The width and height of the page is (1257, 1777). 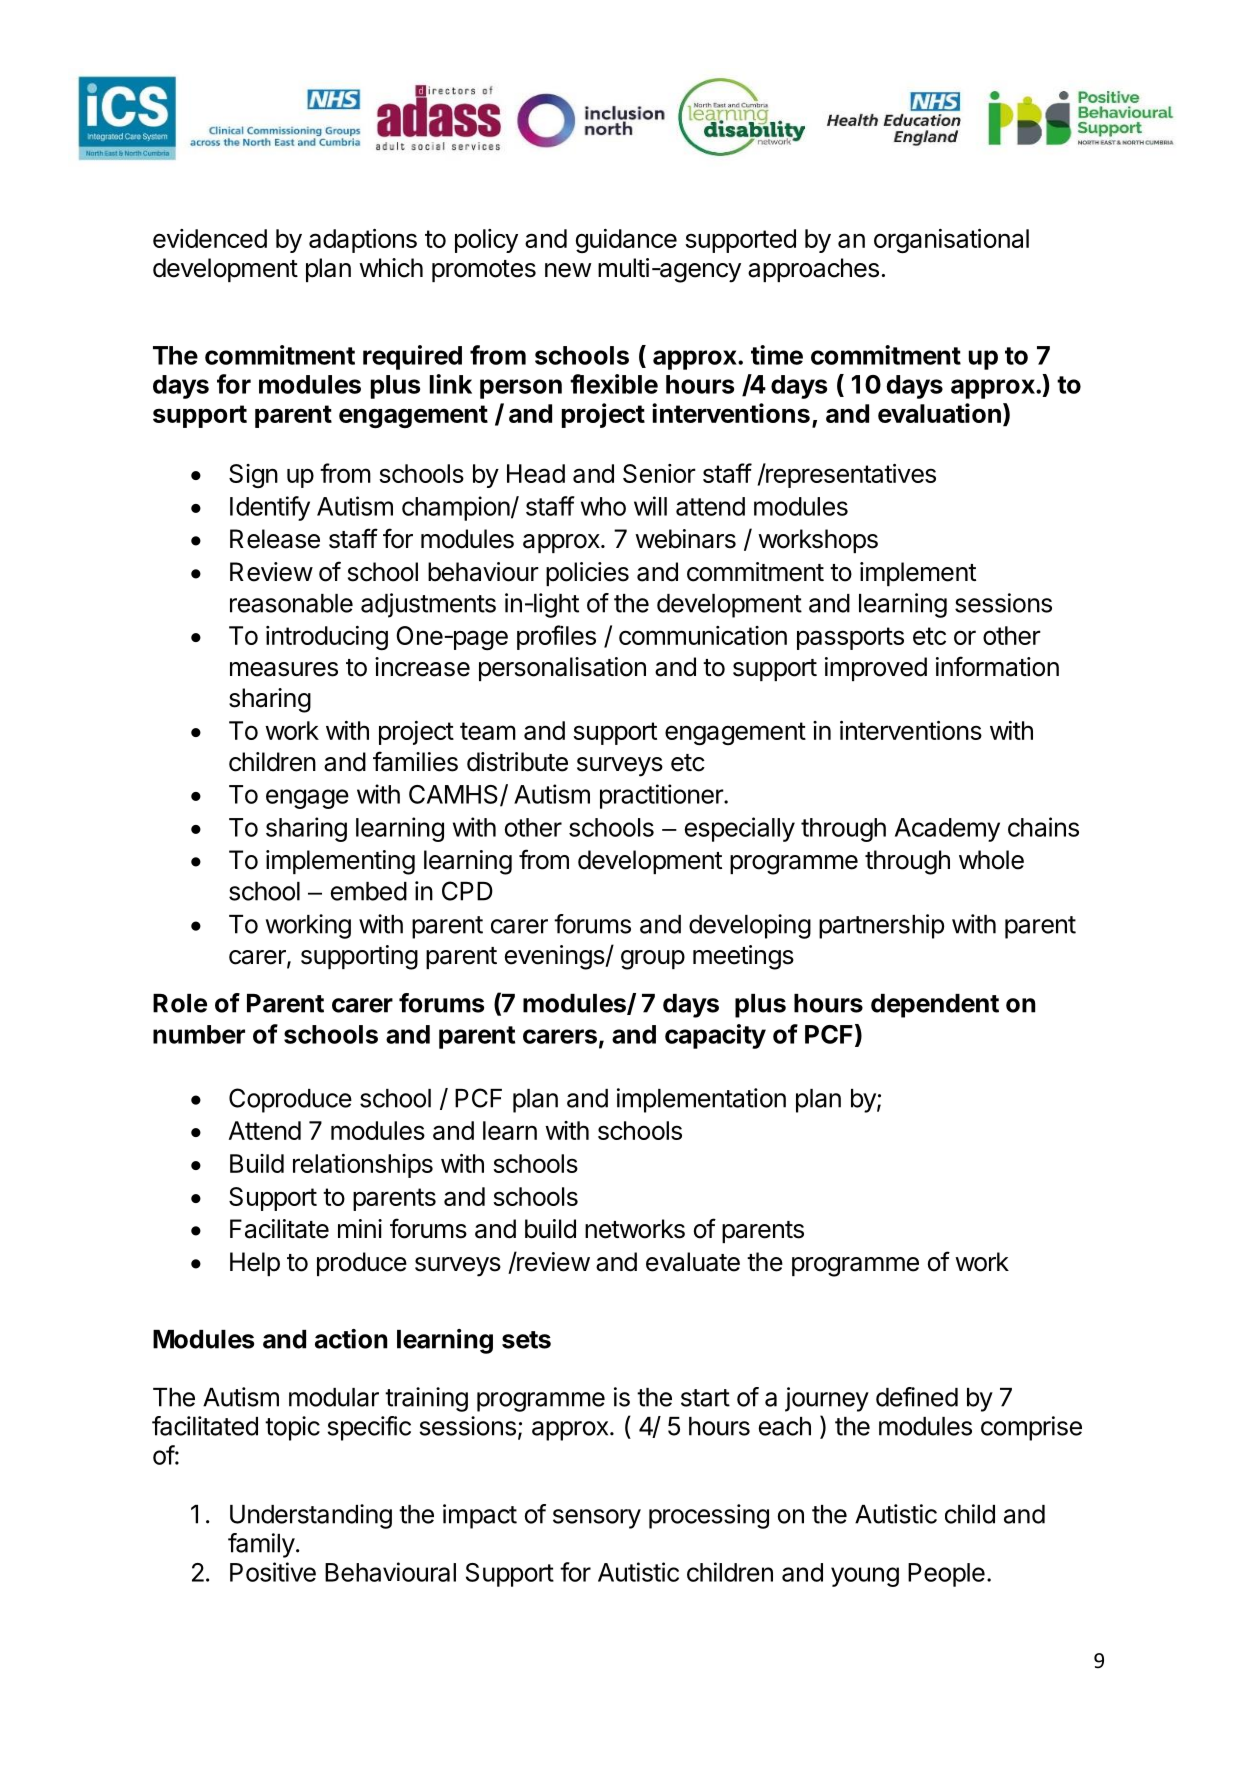 What do you see at coordinates (369, 891) in the page?
I see `embed` at bounding box center [369, 891].
